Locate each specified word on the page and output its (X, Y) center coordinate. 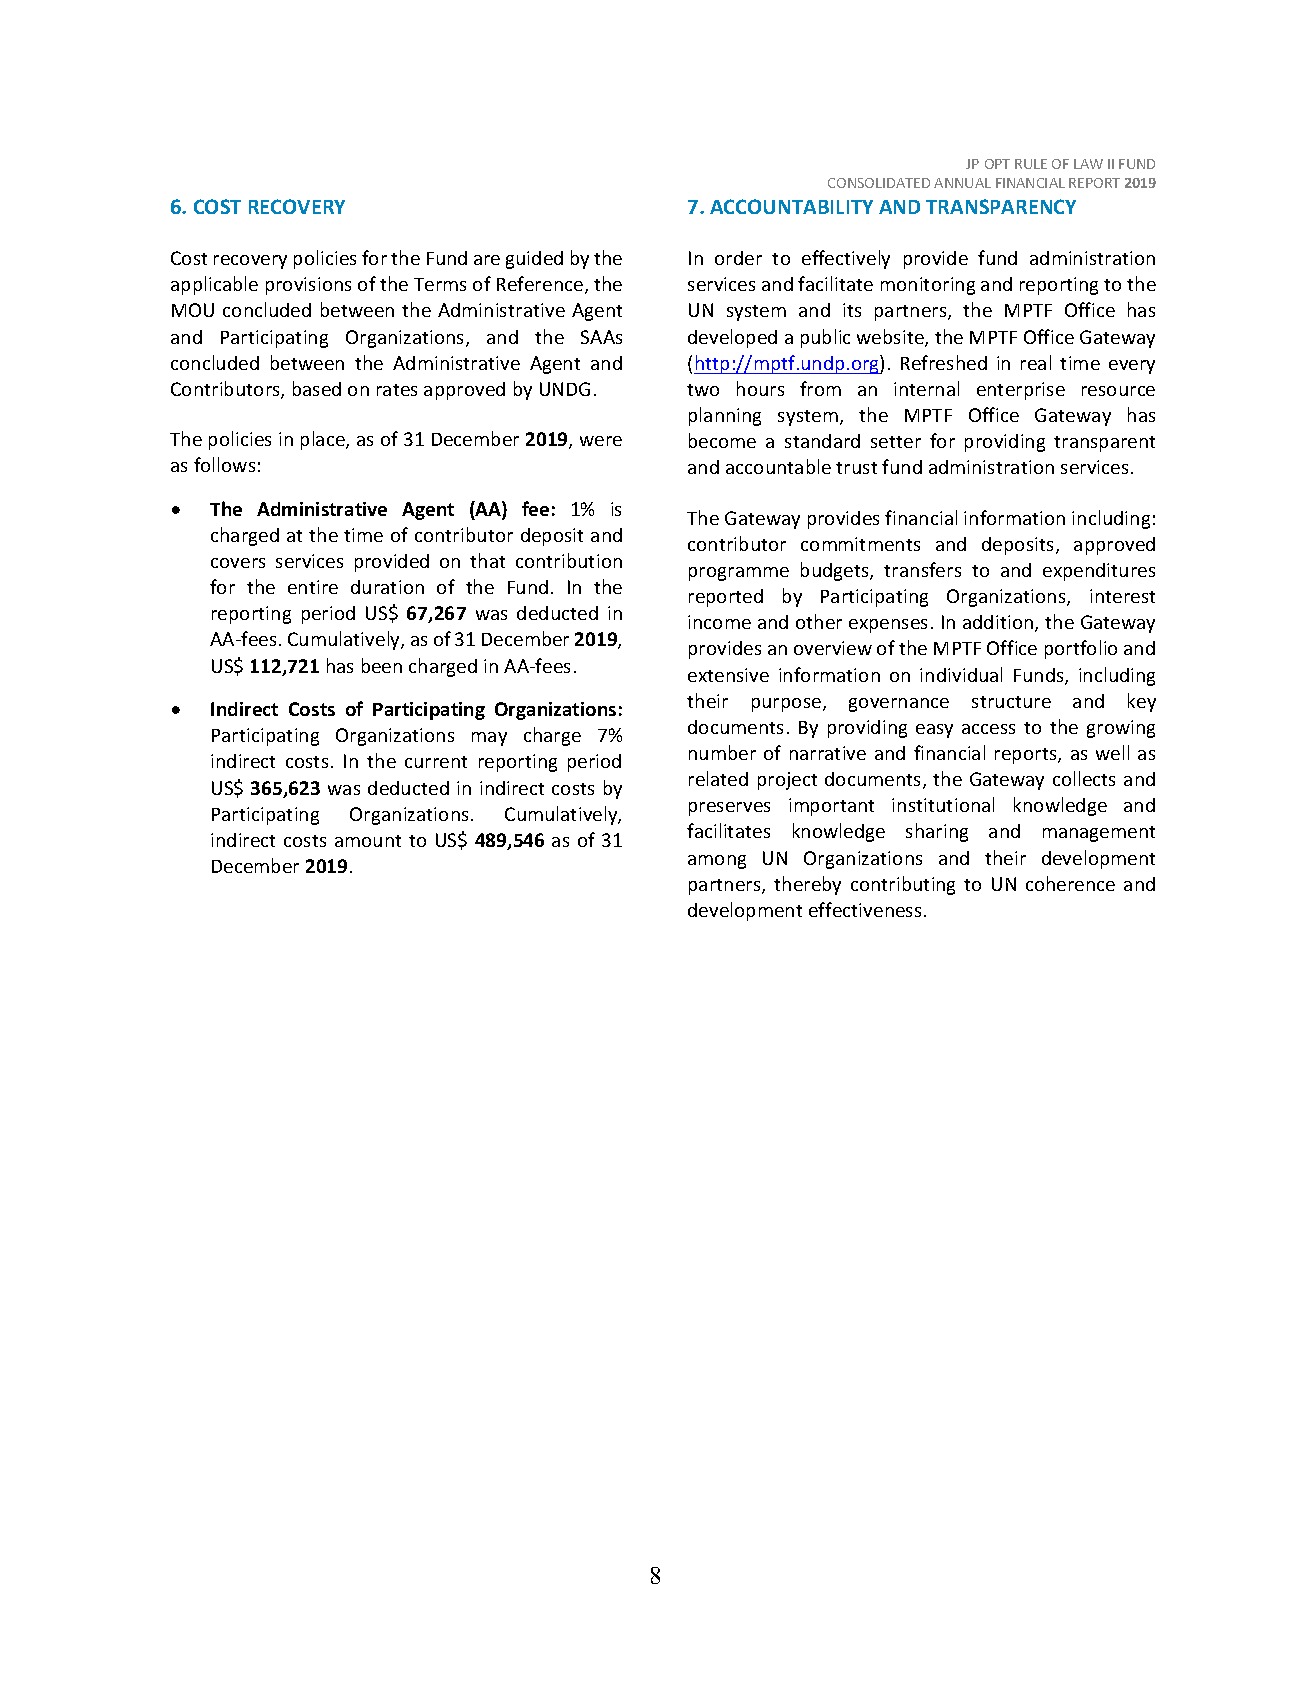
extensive (728, 675)
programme (739, 574)
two (703, 390)
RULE (1031, 164)
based (317, 388)
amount (368, 841)
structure (1011, 702)
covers (238, 563)
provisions (308, 286)
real (1036, 362)
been (382, 665)
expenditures (1099, 572)
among (717, 862)
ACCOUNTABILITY (791, 206)
